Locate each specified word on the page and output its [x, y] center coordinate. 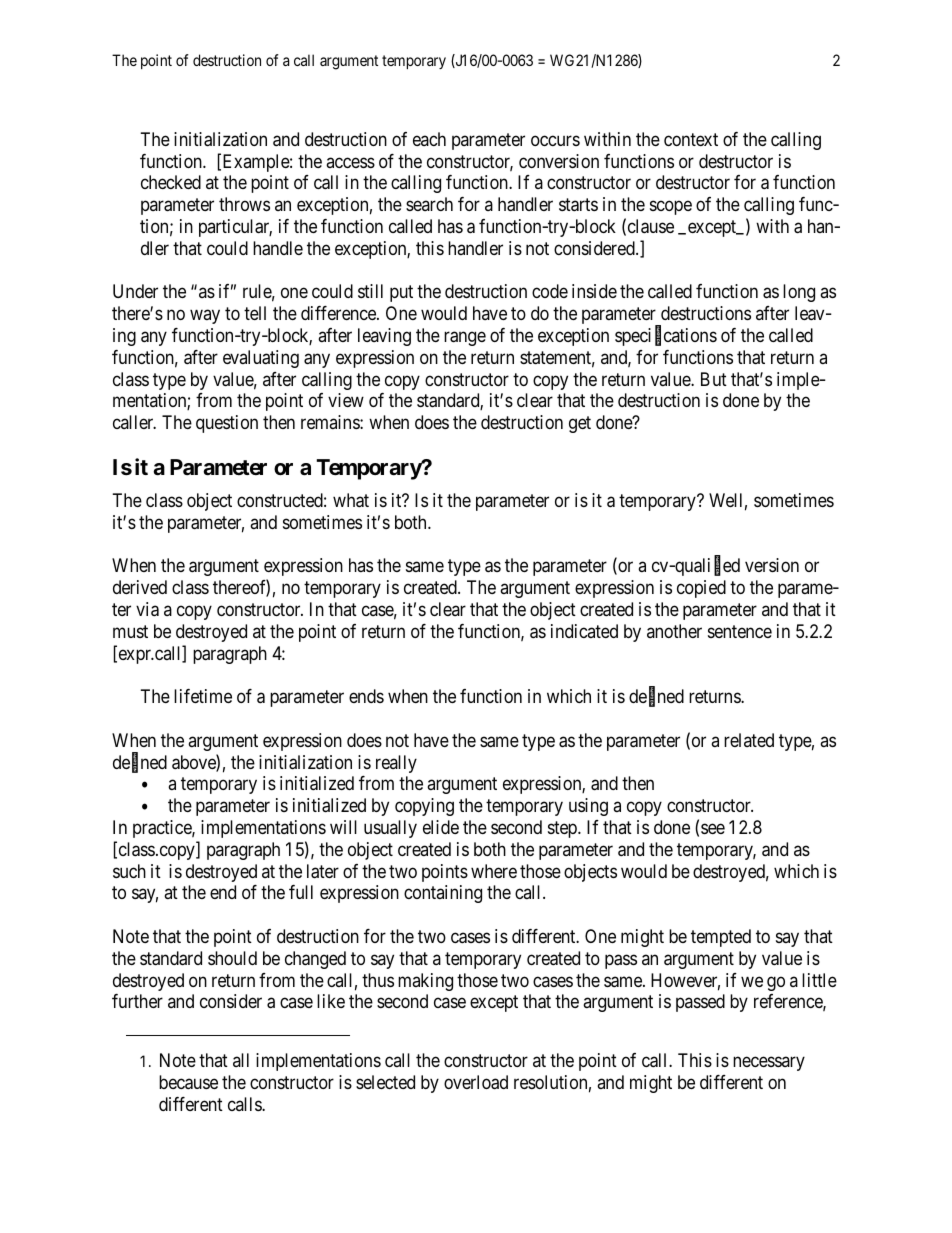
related [749, 740]
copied [701, 589]
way [205, 317]
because [188, 1082]
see [713, 828]
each [429, 139]
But [714, 379]
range [465, 338]
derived [140, 587]
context [691, 139]
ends [366, 696]
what [351, 500]
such [129, 871]
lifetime [203, 696]
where [494, 871]
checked [171, 182]
